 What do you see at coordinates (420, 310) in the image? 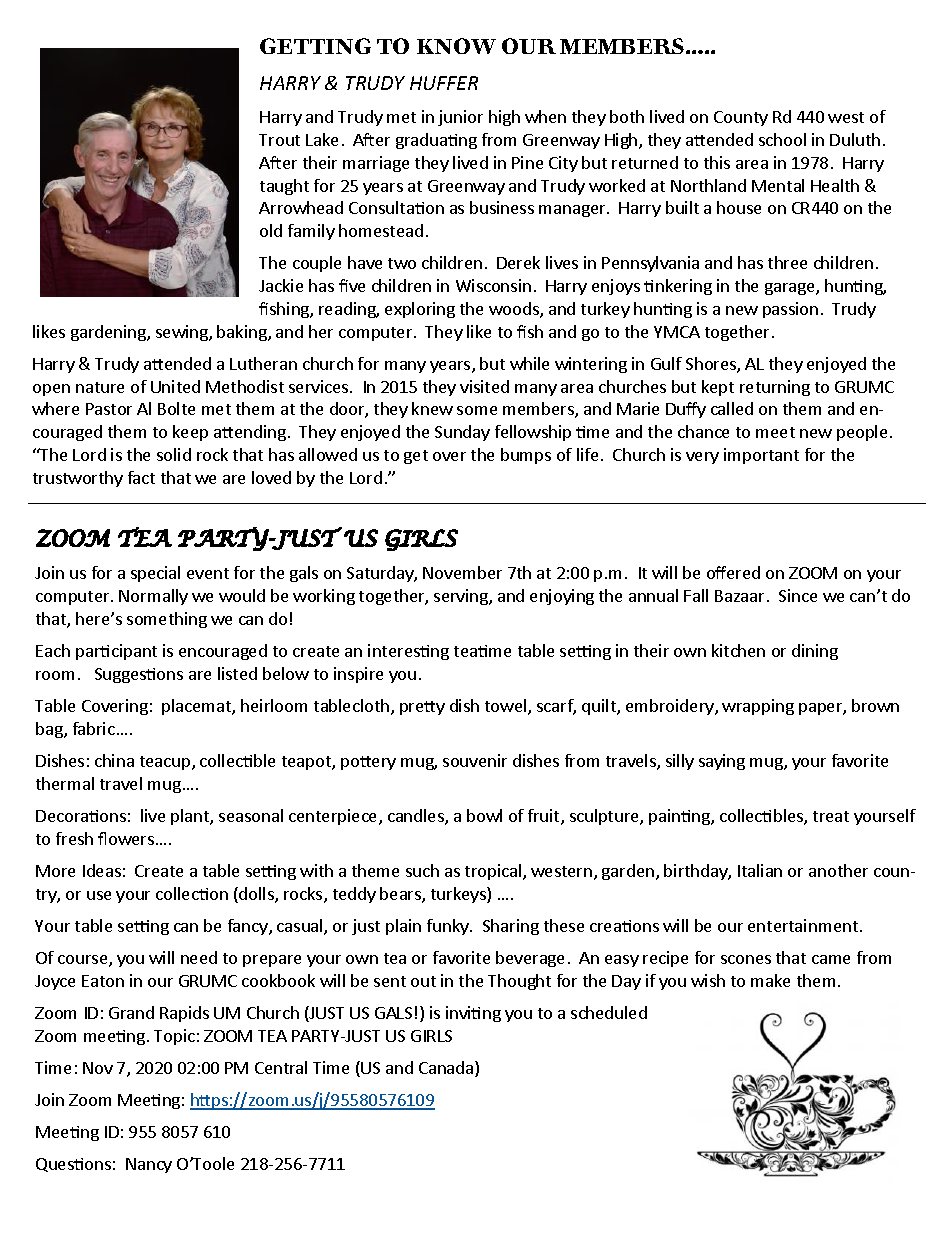
I see `exploring` at bounding box center [420, 310].
